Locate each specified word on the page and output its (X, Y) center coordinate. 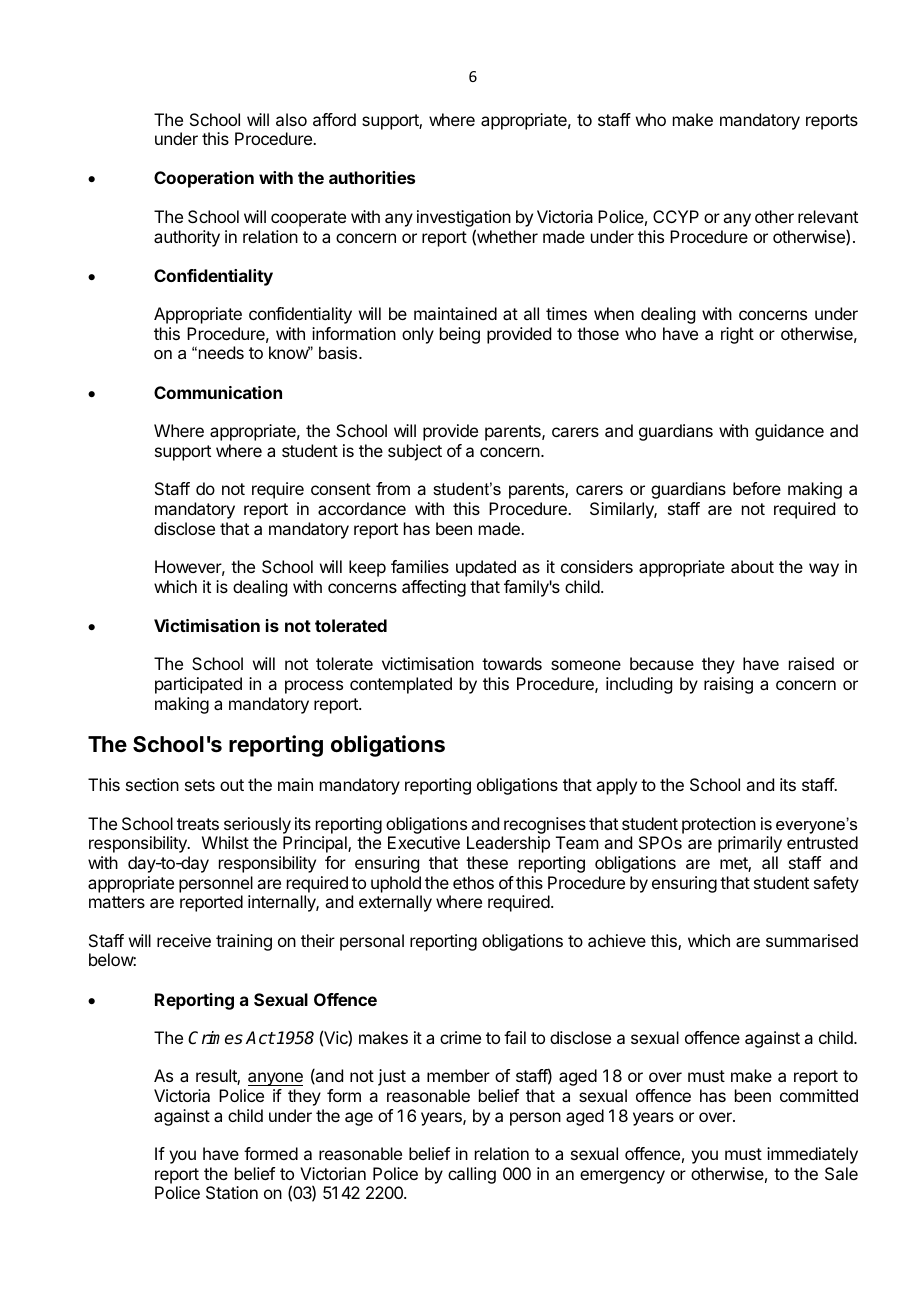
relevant (828, 216)
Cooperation (204, 179)
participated (198, 685)
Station (232, 1192)
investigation (464, 220)
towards (512, 663)
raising (728, 685)
